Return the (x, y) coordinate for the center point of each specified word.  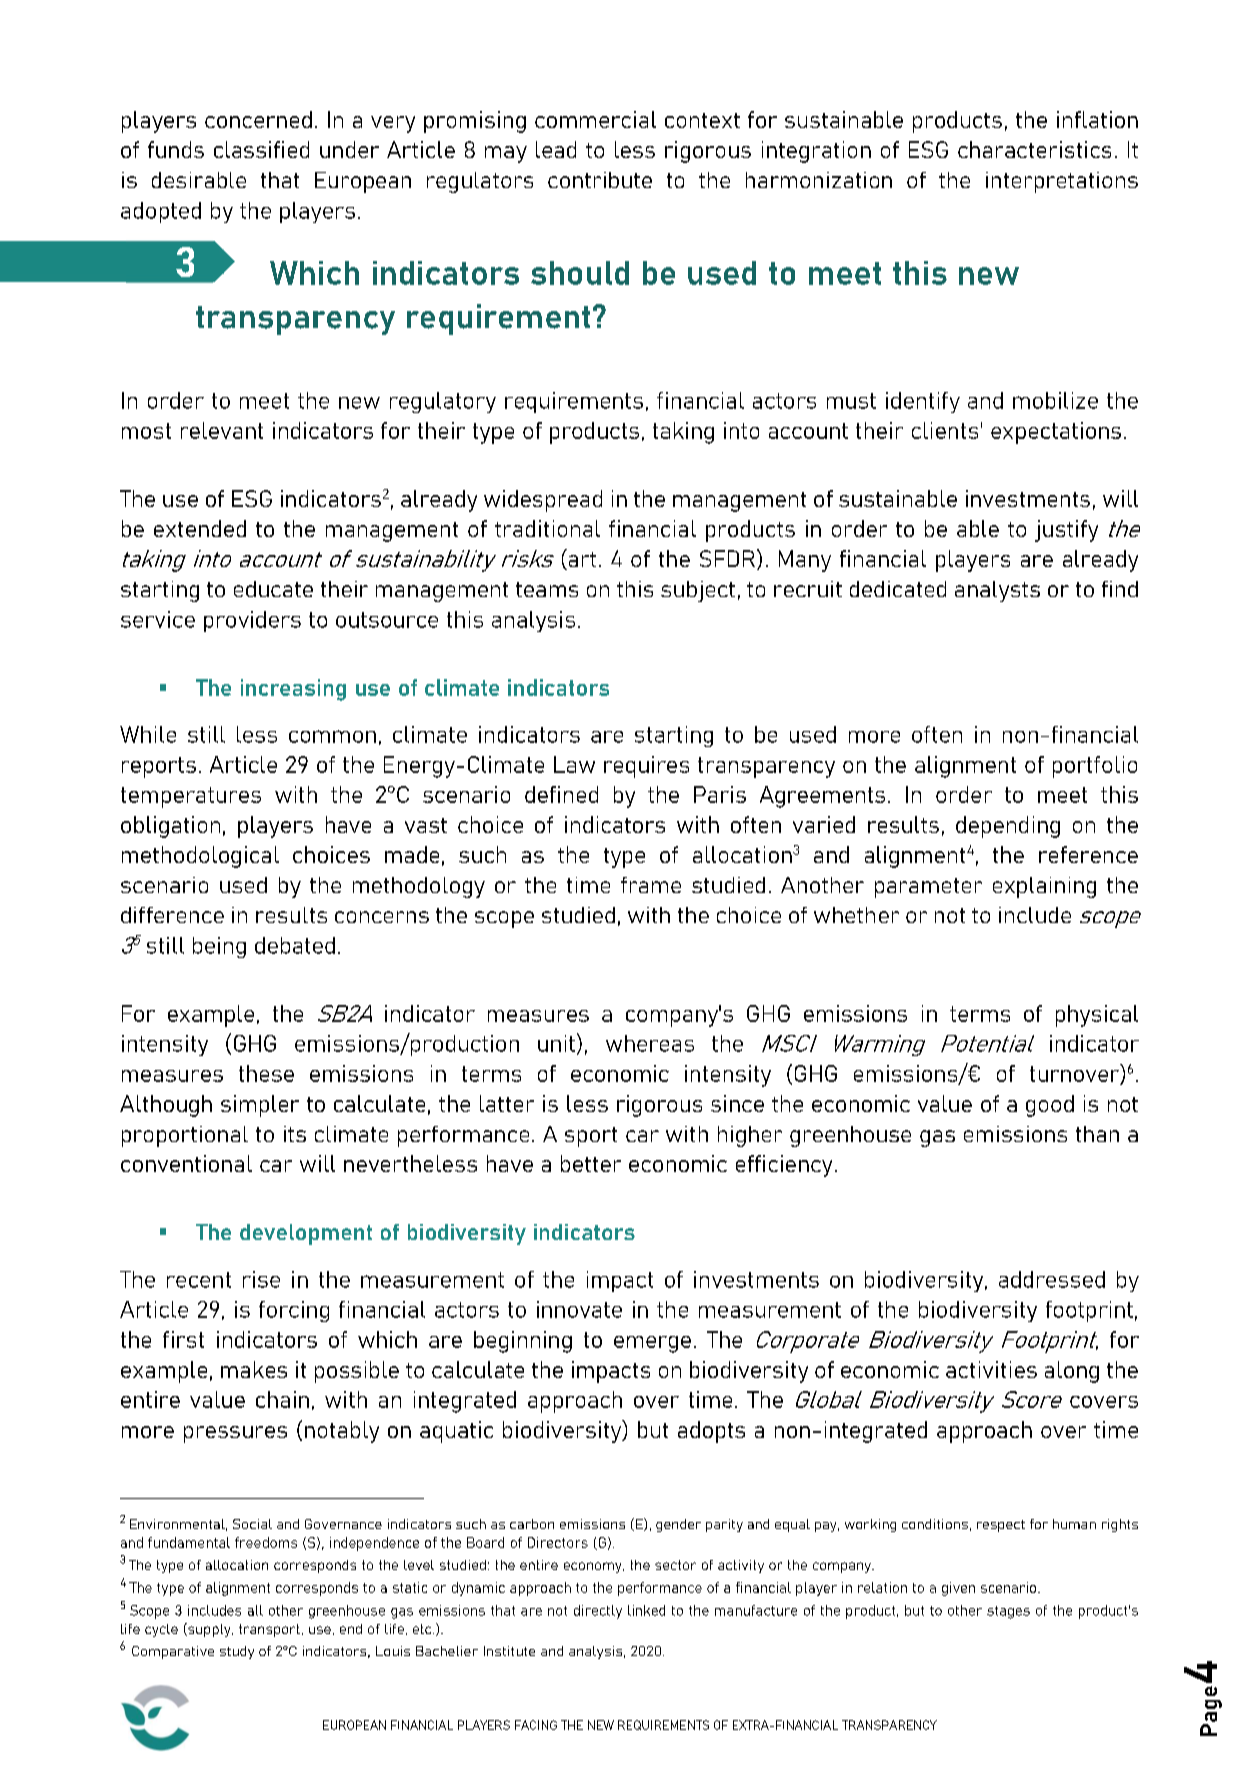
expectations (1056, 433)
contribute (600, 180)
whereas (650, 1043)
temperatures (191, 797)
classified (261, 149)
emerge (652, 1344)
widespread (543, 501)
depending (1008, 827)
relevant (222, 430)
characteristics (1034, 149)
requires (646, 767)
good (1050, 1106)
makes (254, 1369)
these (266, 1073)
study (237, 1652)
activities (991, 1369)
